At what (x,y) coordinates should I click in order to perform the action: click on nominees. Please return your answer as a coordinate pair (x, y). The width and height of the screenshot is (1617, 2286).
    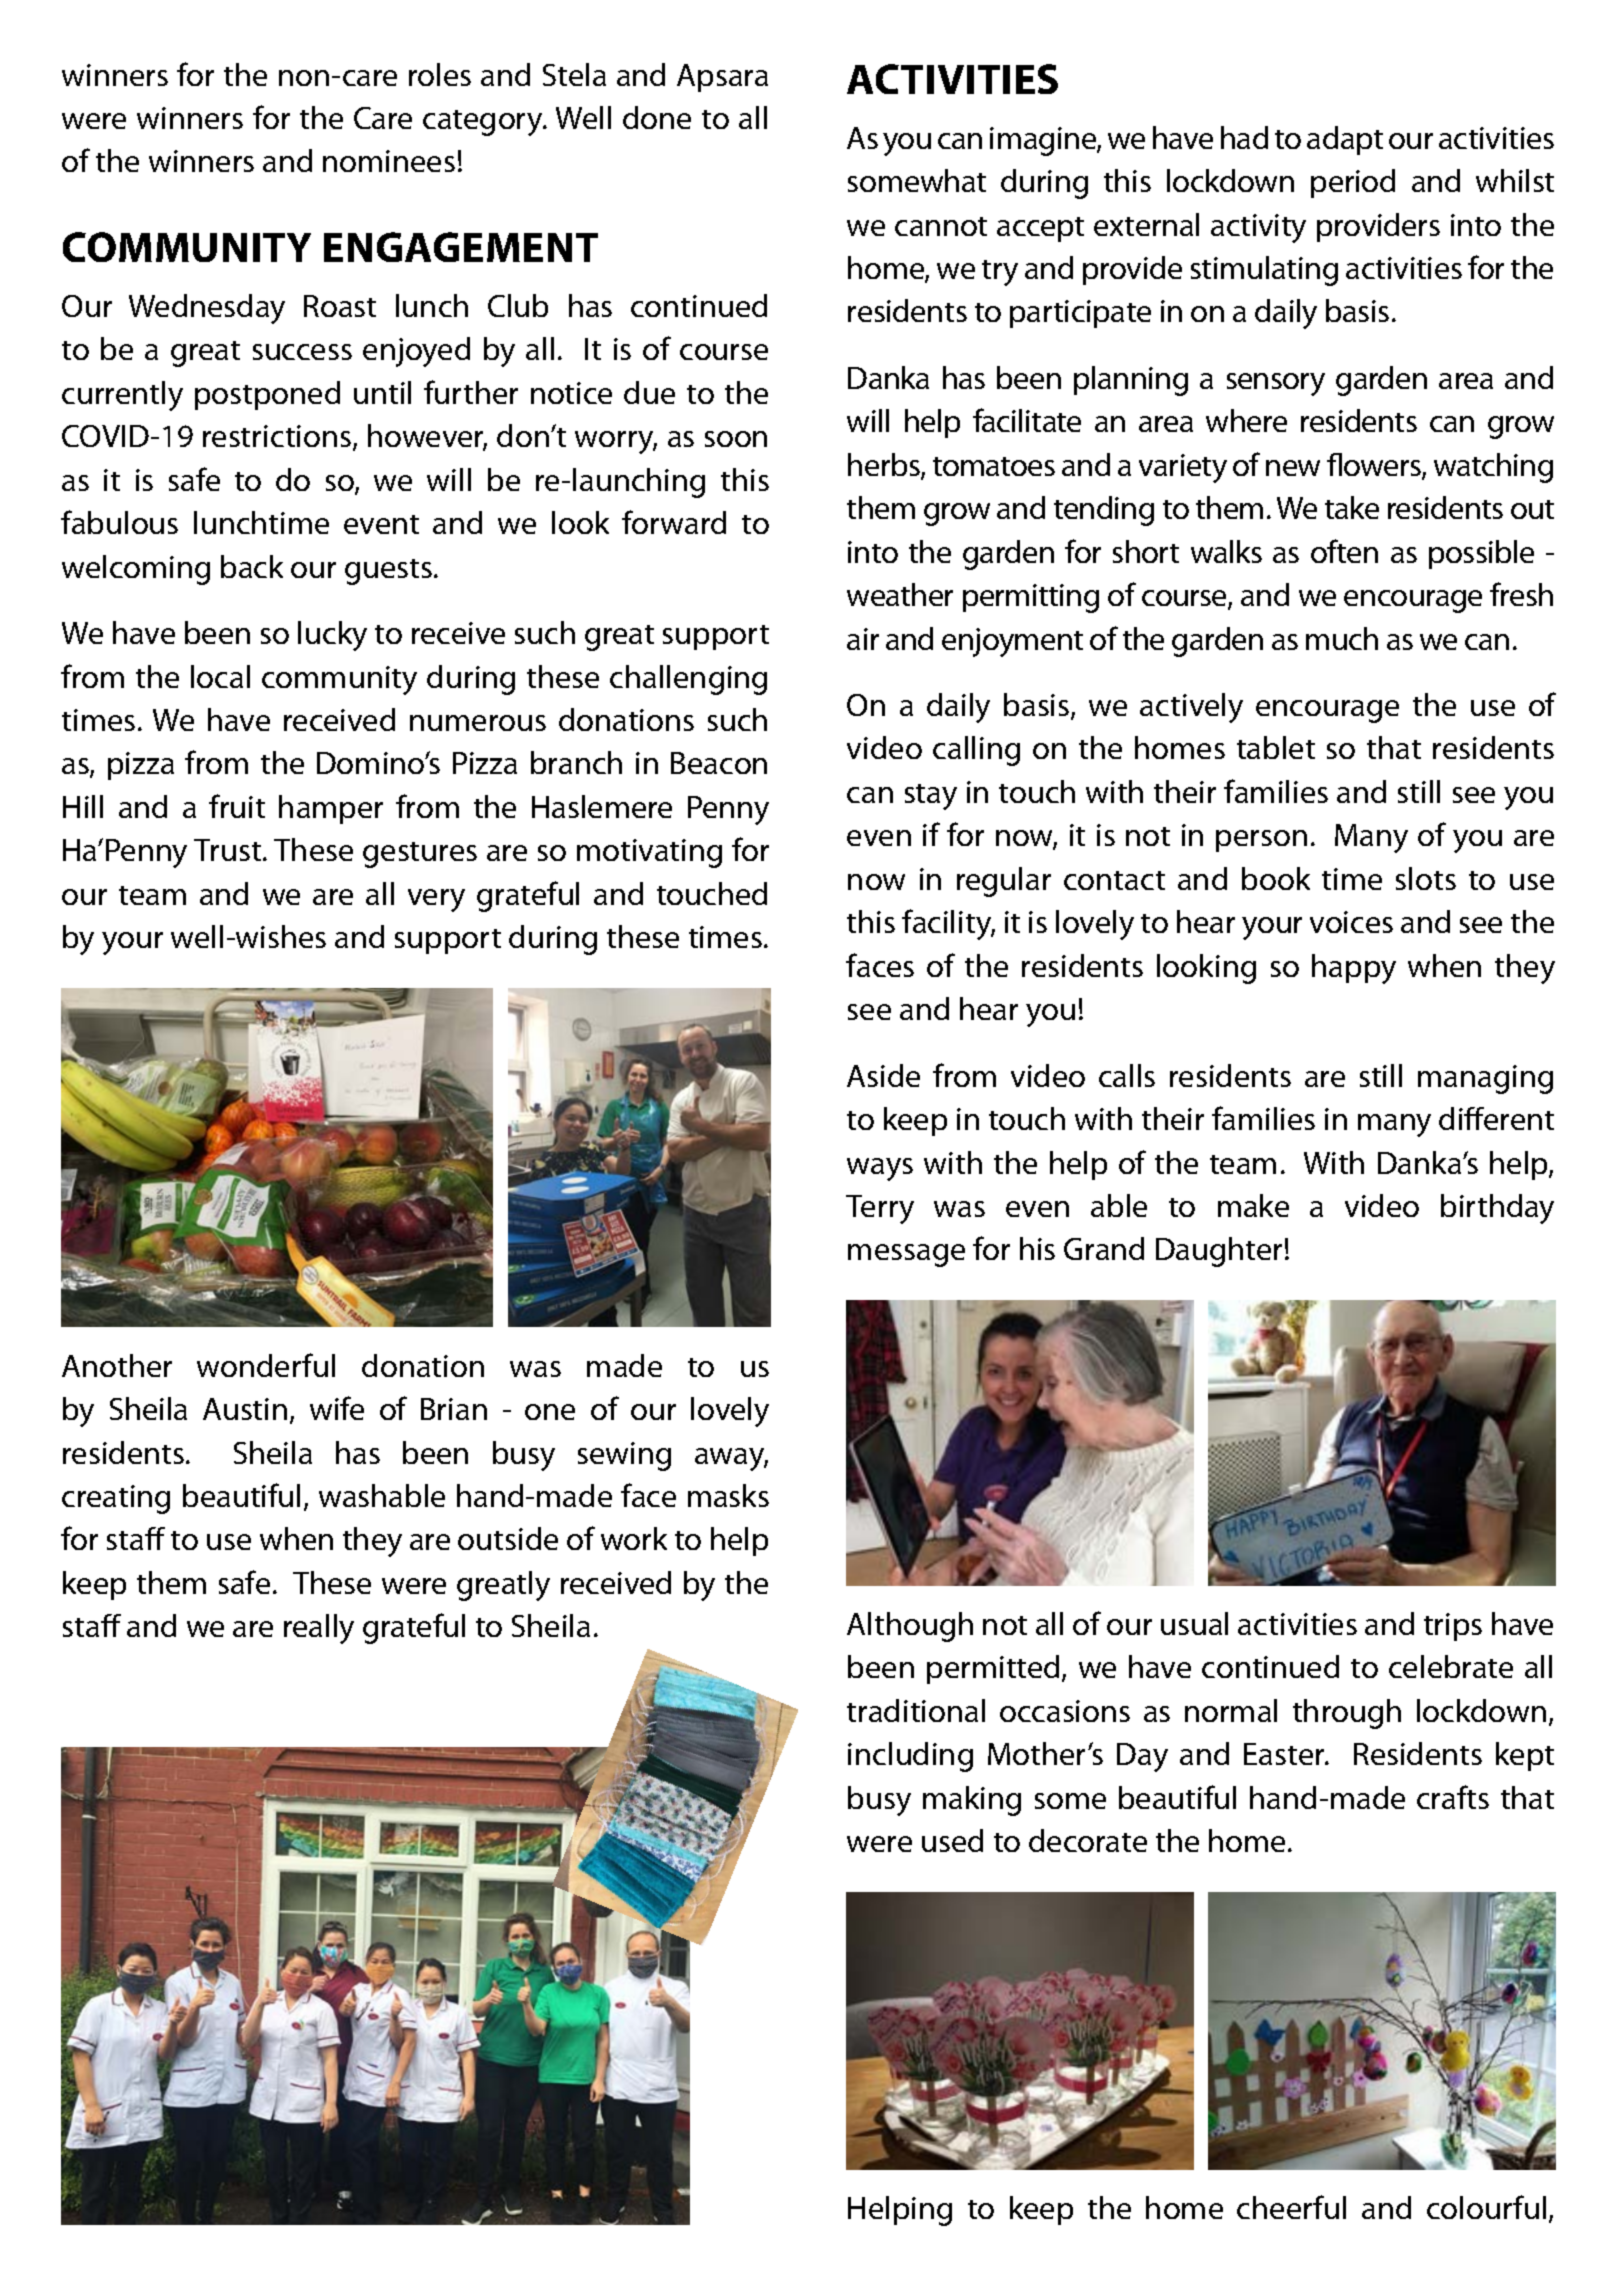
    Looking at the image, I should click on (389, 161).
